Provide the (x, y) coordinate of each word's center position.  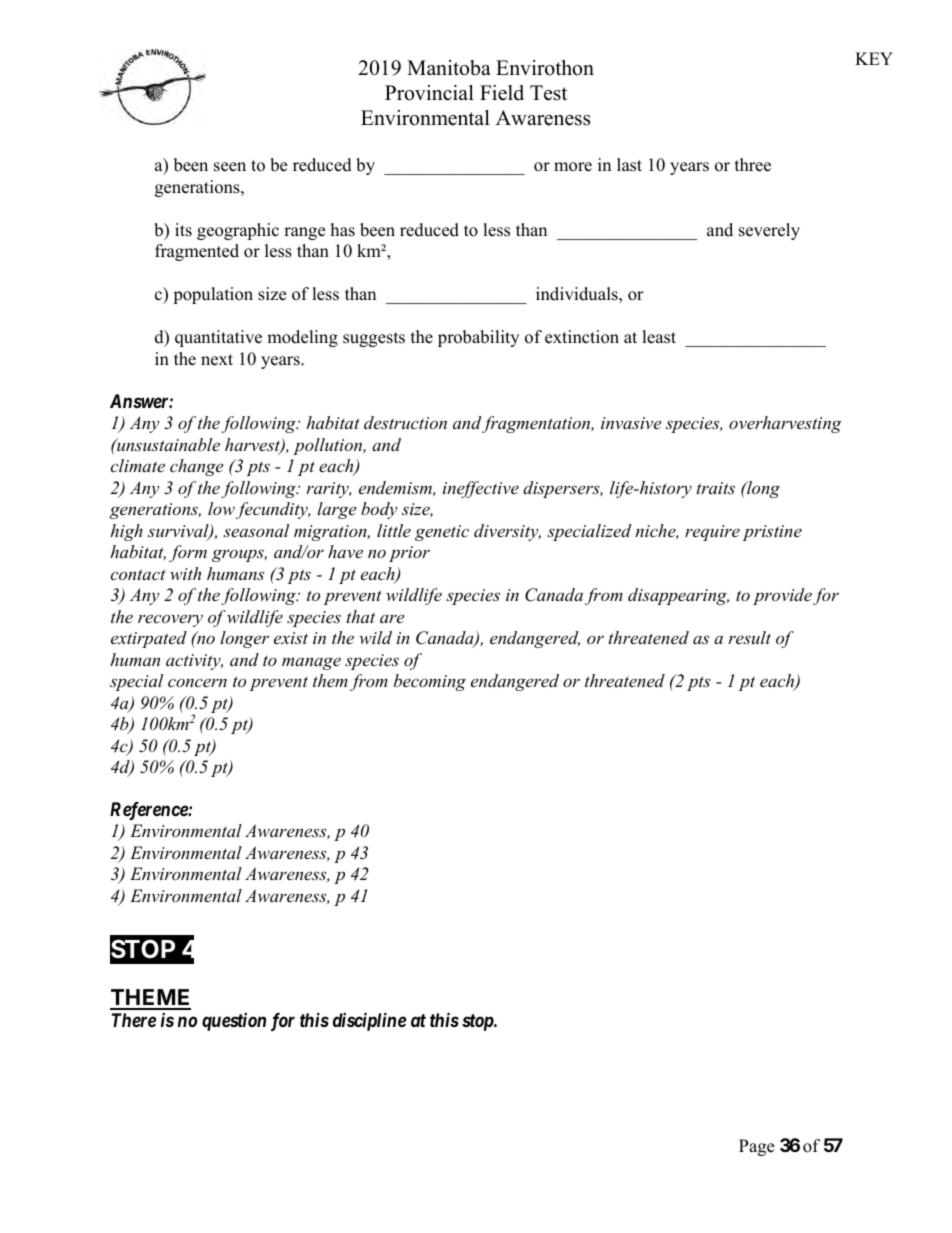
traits (716, 488)
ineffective (481, 489)
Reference (149, 811)
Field (502, 93)
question (234, 1022)
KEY (874, 58)
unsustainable (167, 444)
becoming (430, 682)
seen (230, 167)
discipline (369, 1021)
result (749, 637)
